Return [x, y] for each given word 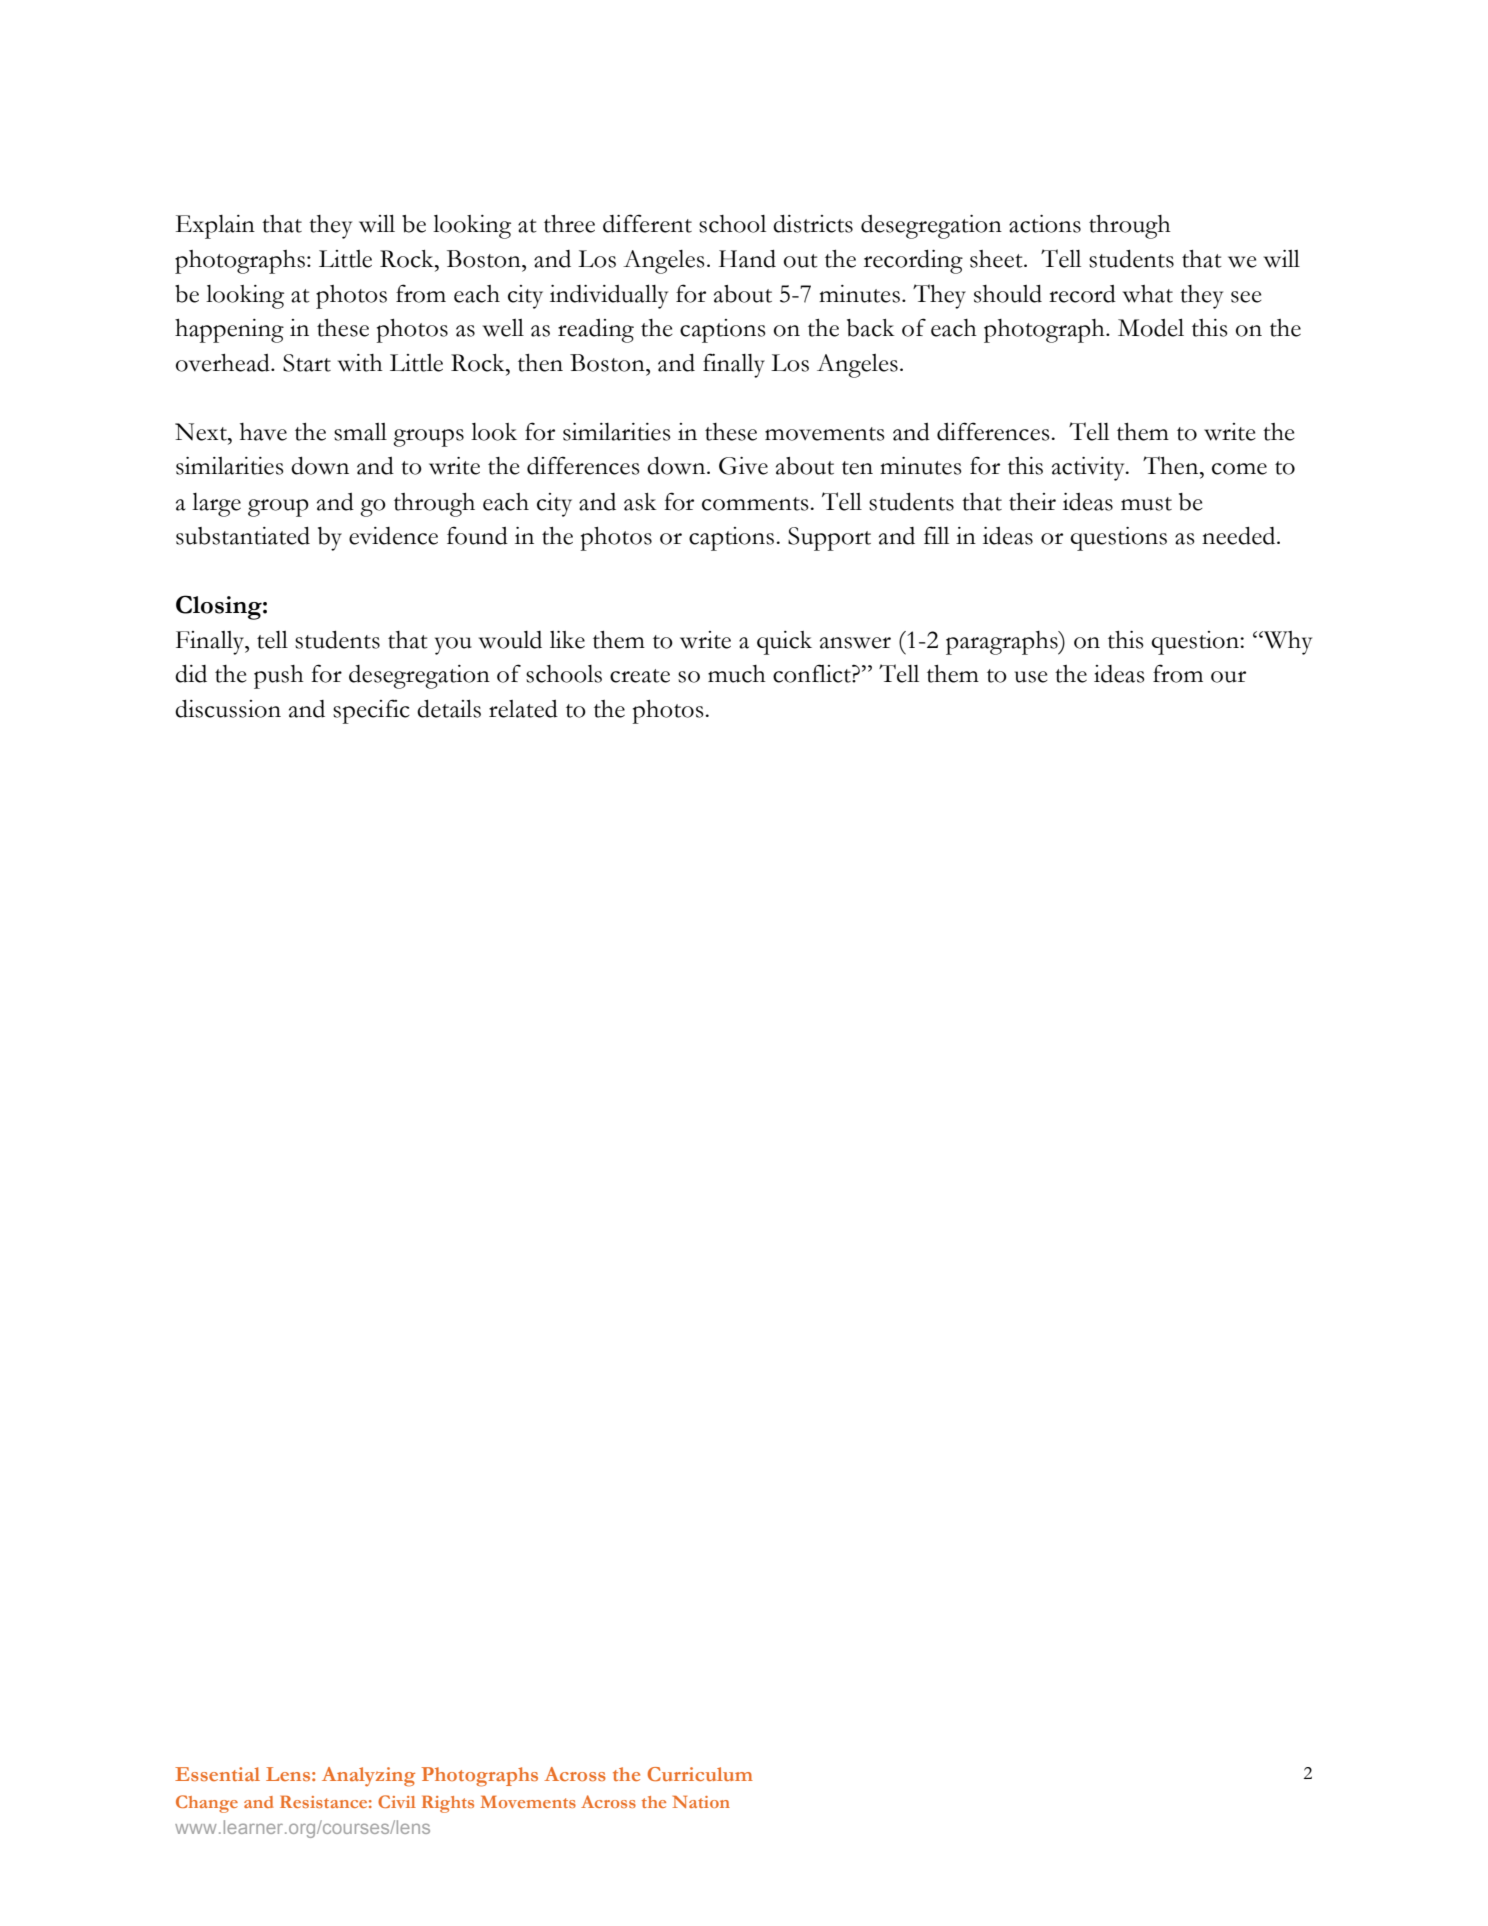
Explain [215, 227]
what [1148, 294]
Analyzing [368, 1777]
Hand [747, 259]
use [1031, 677]
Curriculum [700, 1774]
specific [371, 711]
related [523, 709]
